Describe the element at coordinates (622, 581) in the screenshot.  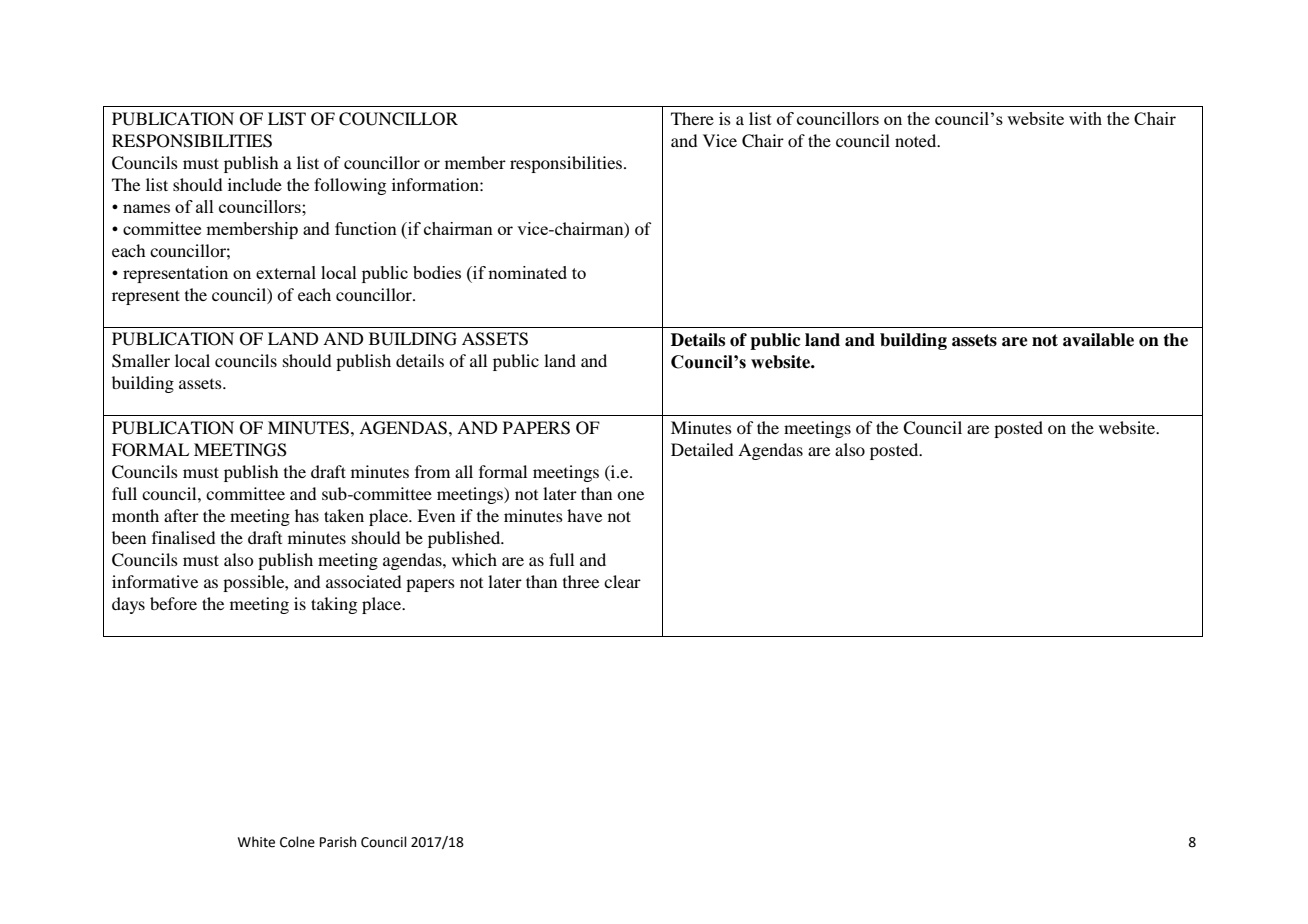
I see `clear` at that location.
